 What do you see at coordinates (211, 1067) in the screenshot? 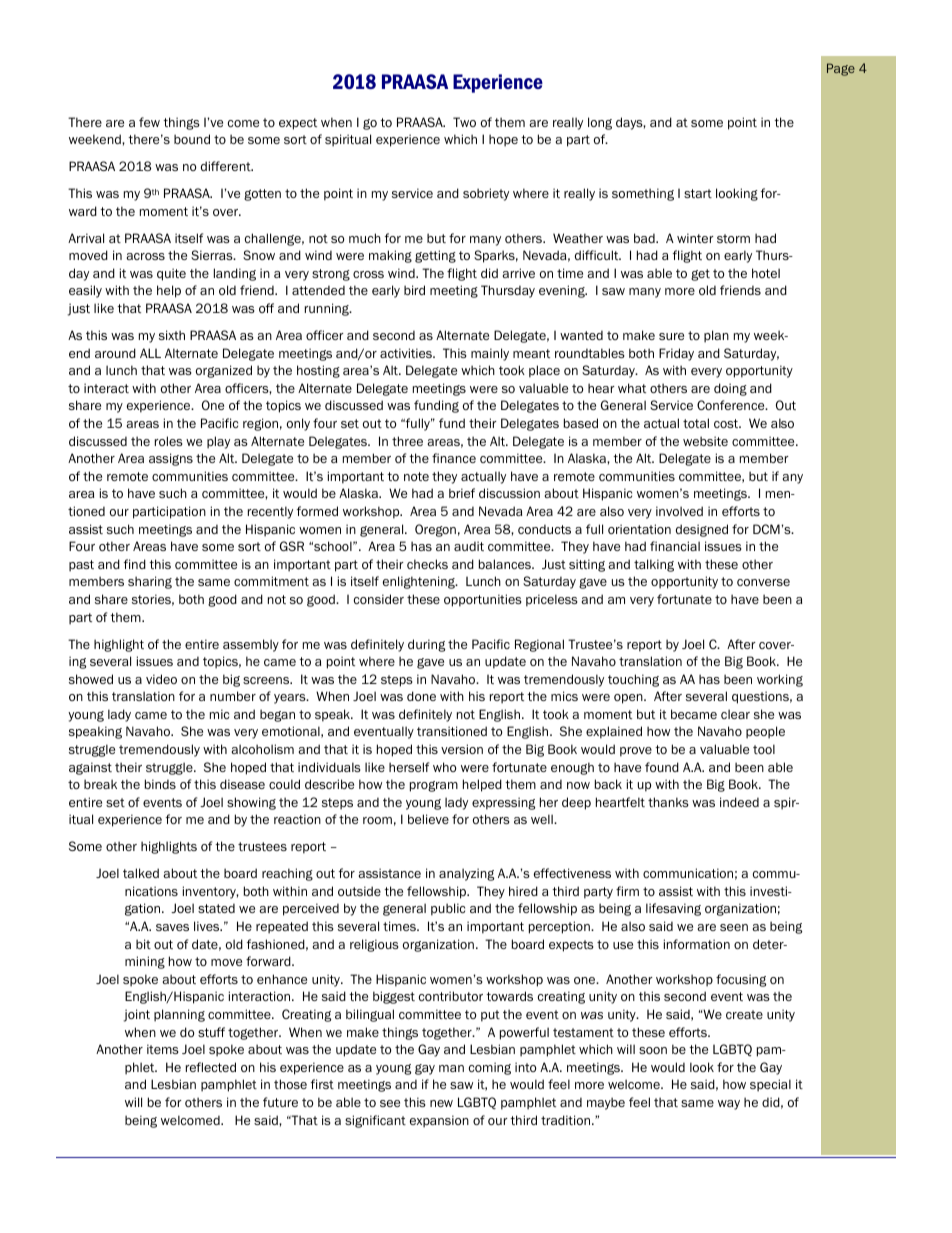
I see `reflected` at bounding box center [211, 1067].
